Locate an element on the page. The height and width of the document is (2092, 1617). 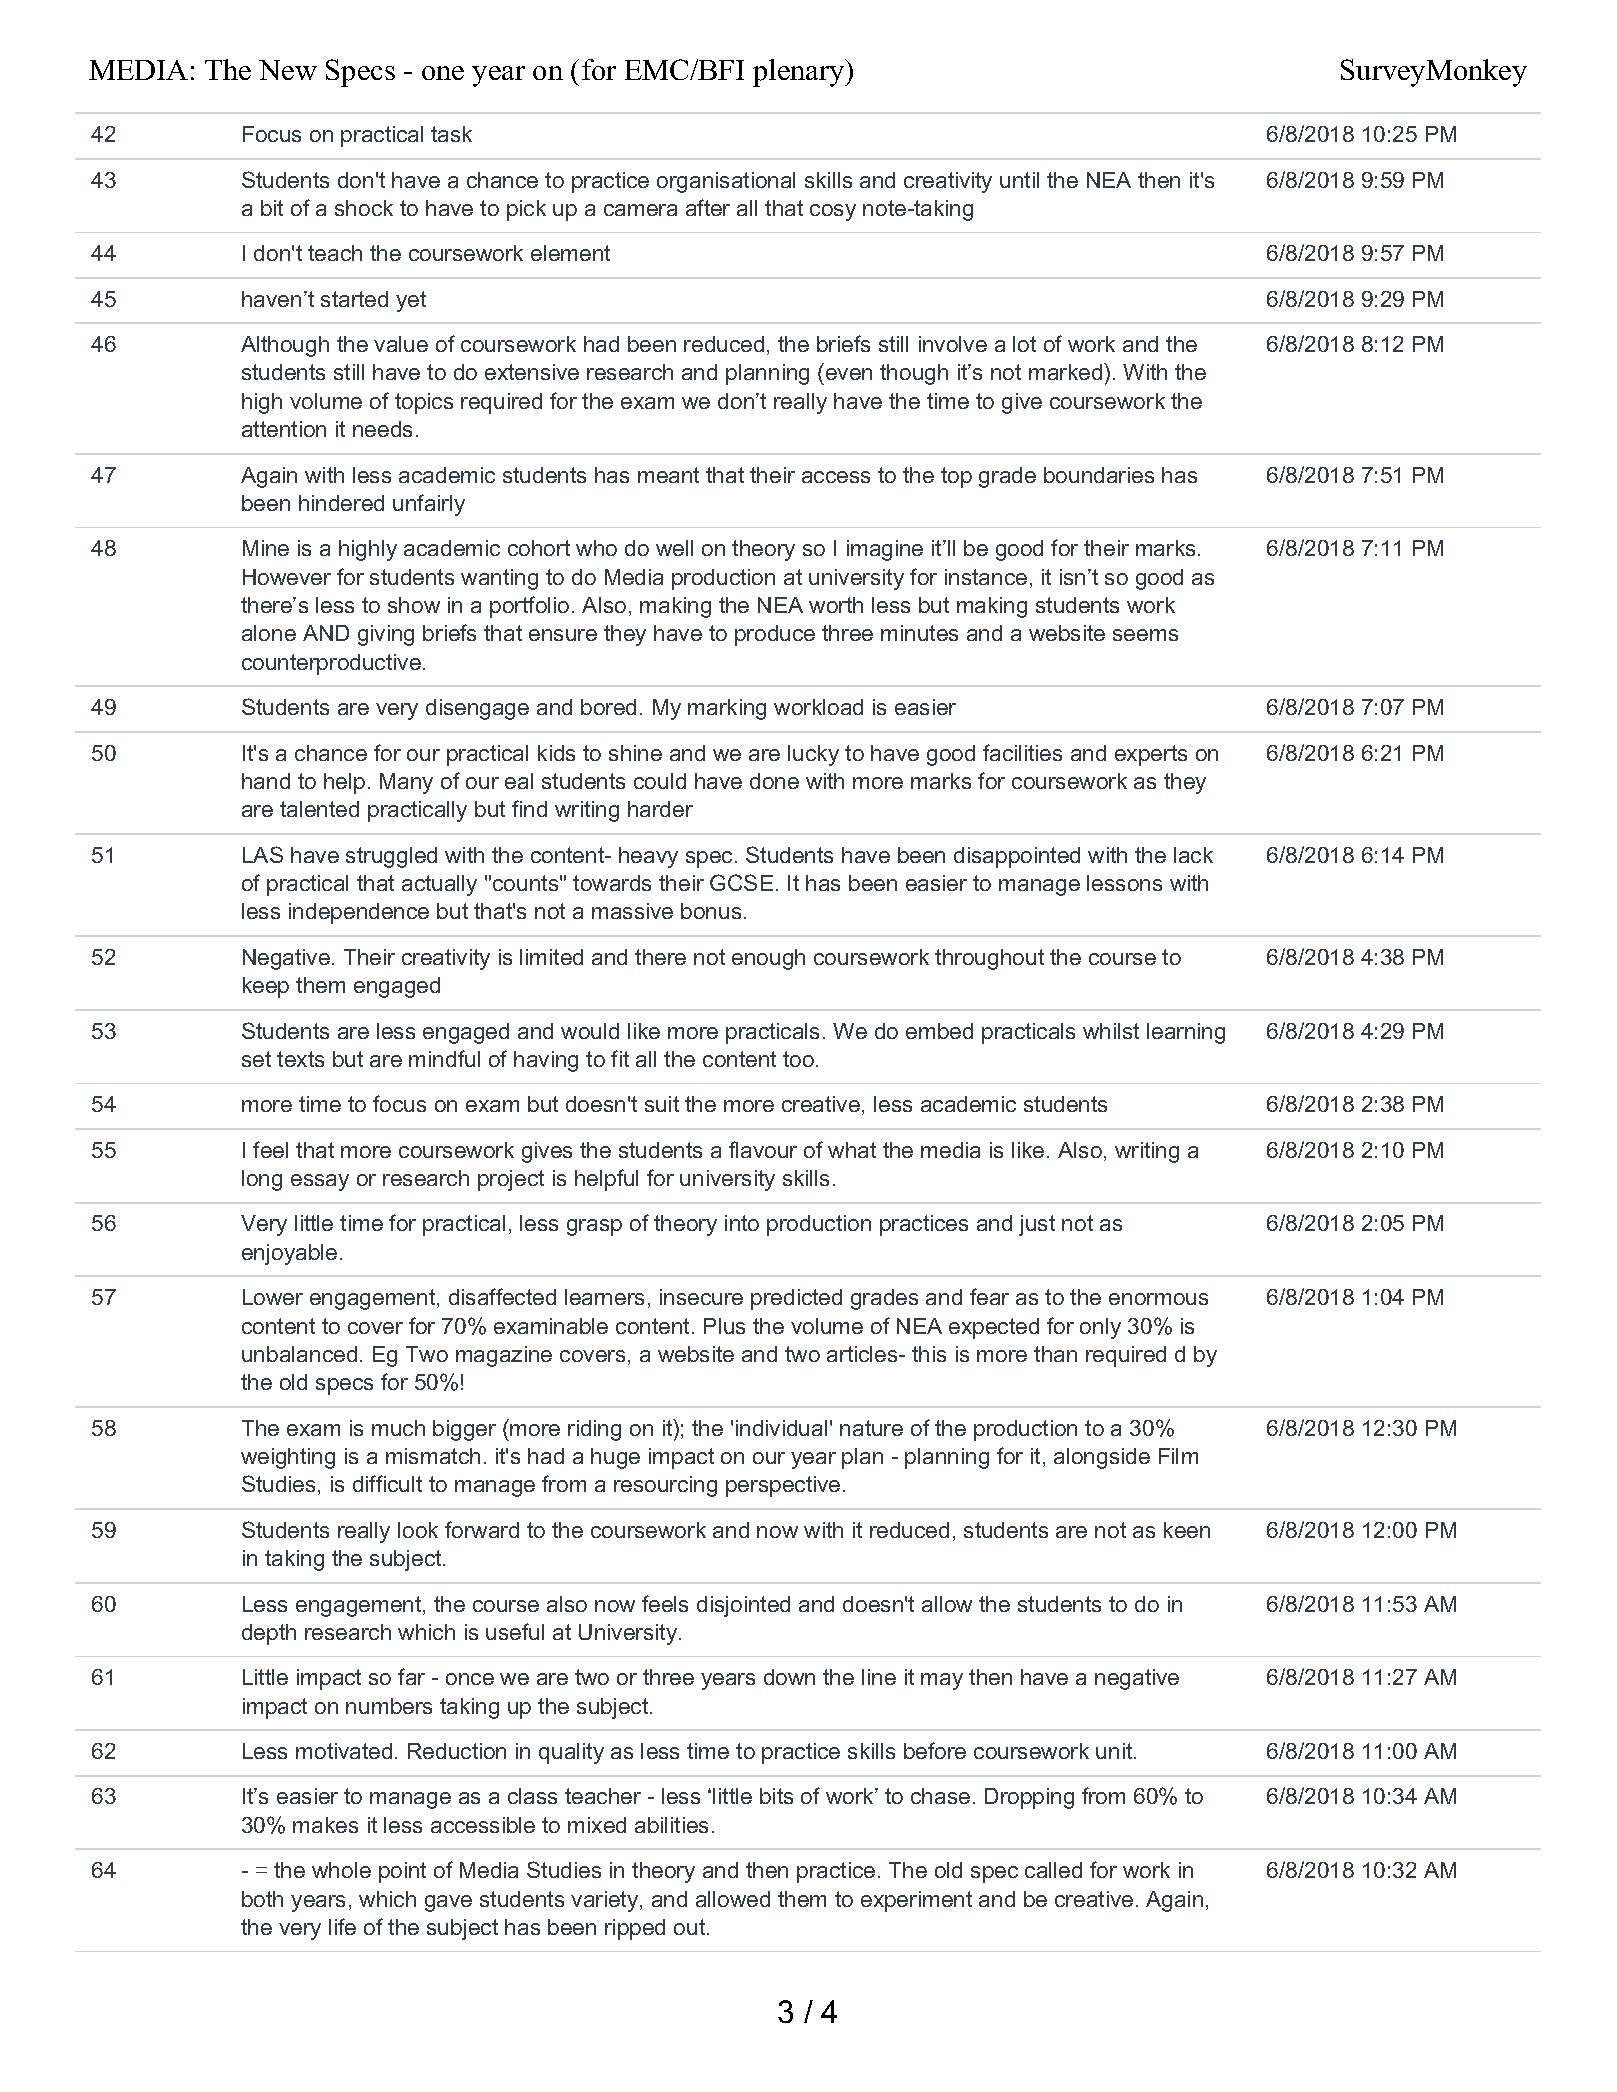
insecure is located at coordinates (701, 1297).
